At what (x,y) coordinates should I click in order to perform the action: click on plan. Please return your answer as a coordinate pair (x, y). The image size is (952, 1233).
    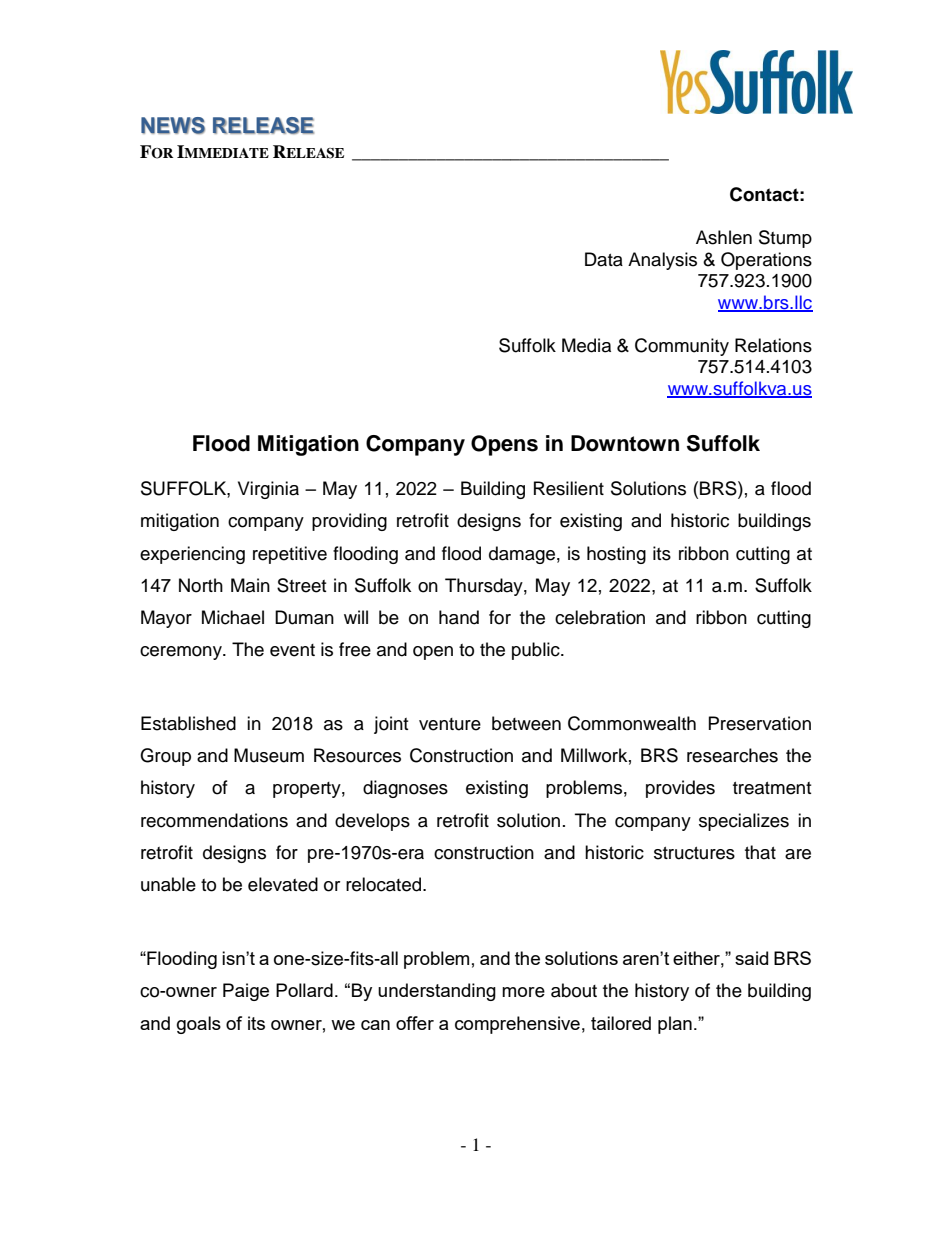
    Looking at the image, I should click on (675, 1025).
